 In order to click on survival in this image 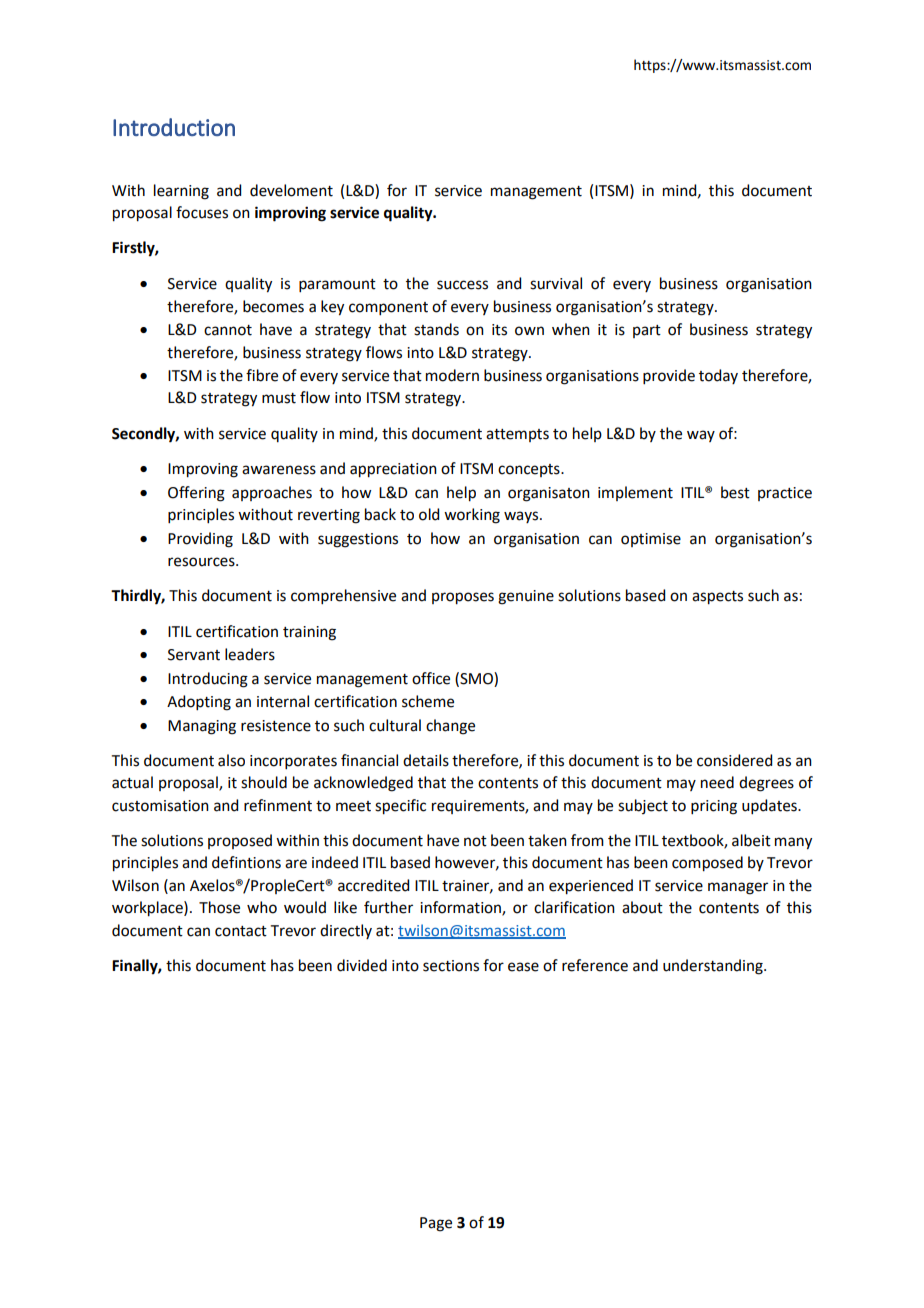, I will do `click(556, 283)`.
